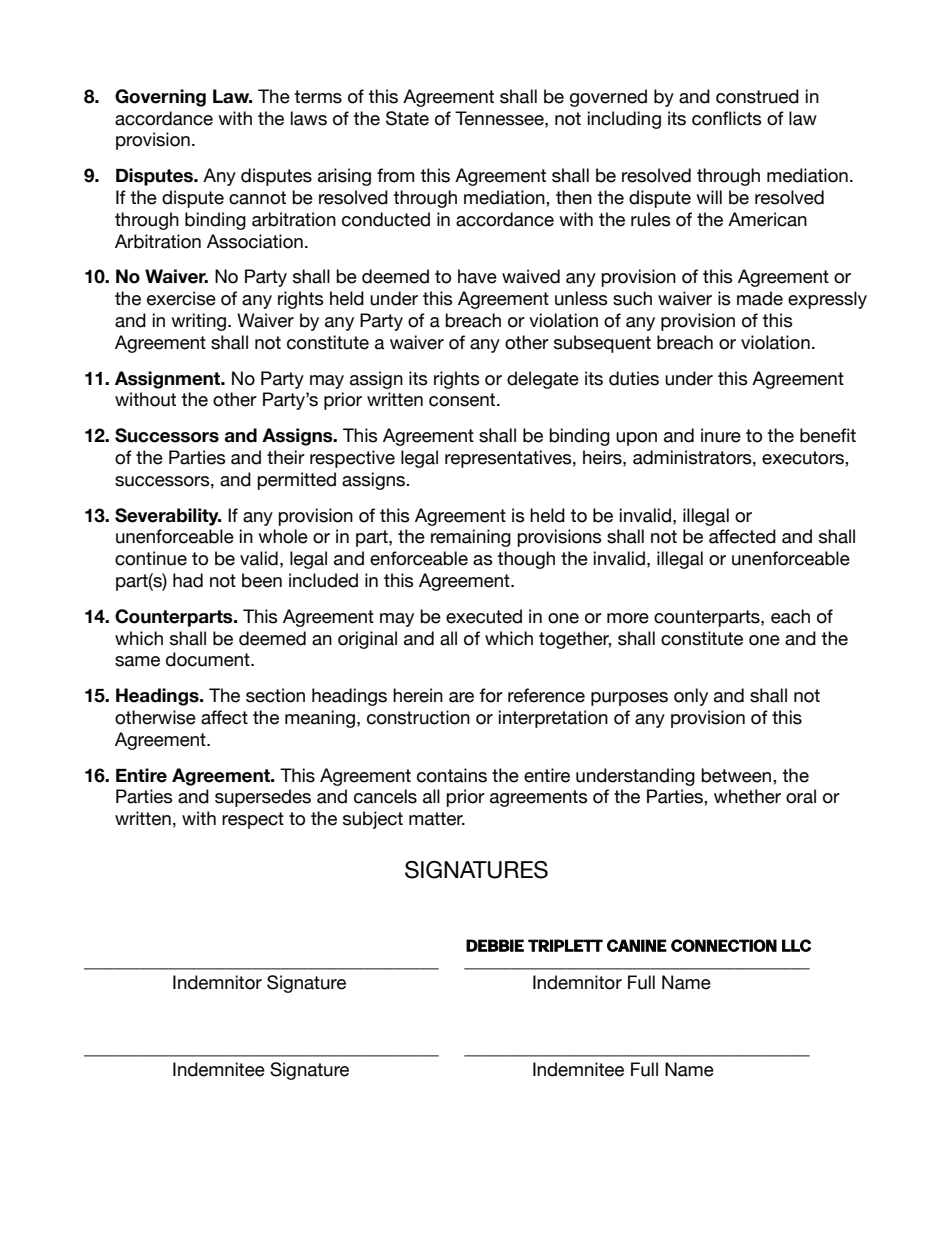  Describe the element at coordinates (727, 118) in the screenshot. I see `conflicts` at that location.
